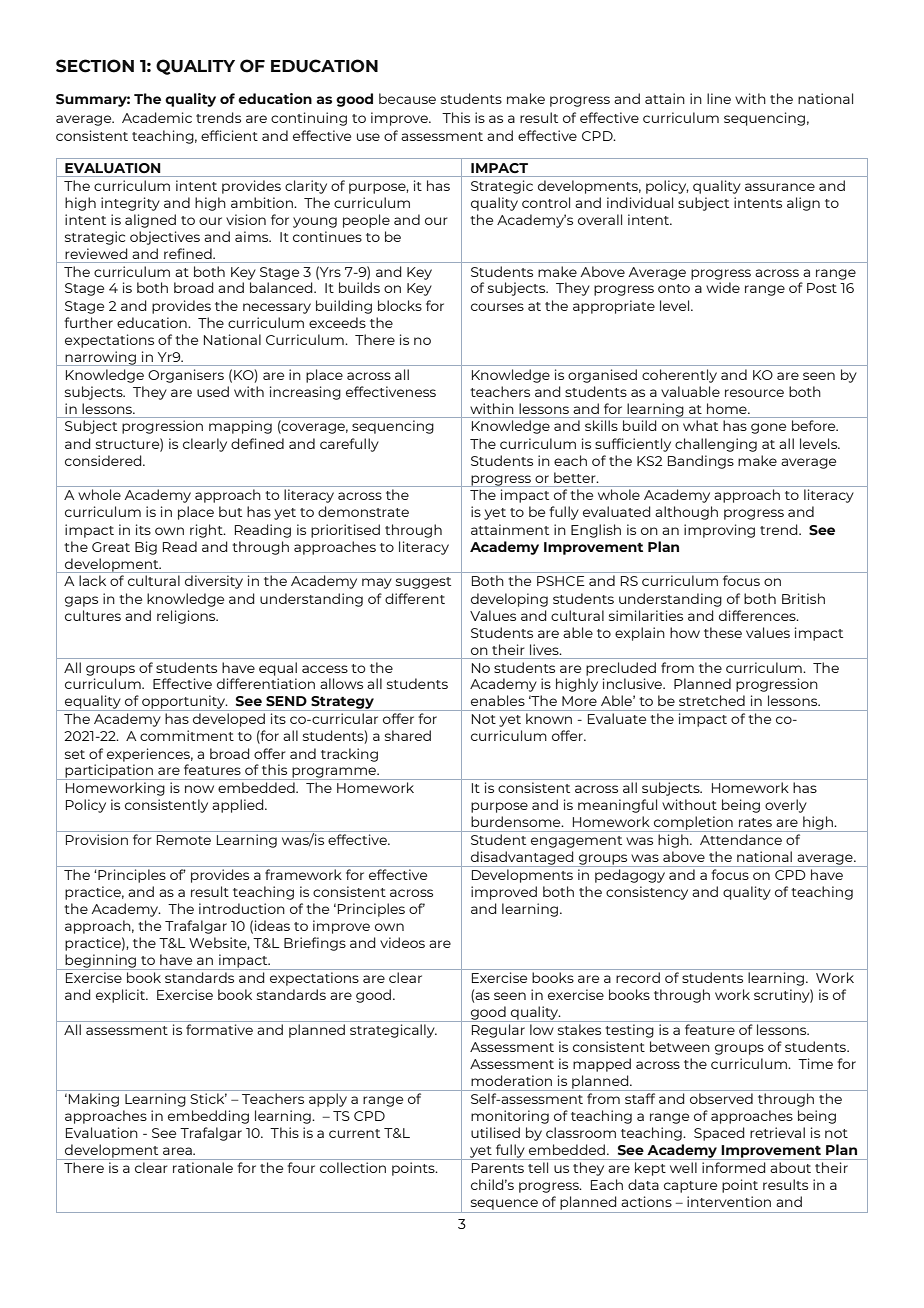 The height and width of the image is (1308, 924). Describe the element at coordinates (498, 1168) in the image. I see `Parents` at that location.
